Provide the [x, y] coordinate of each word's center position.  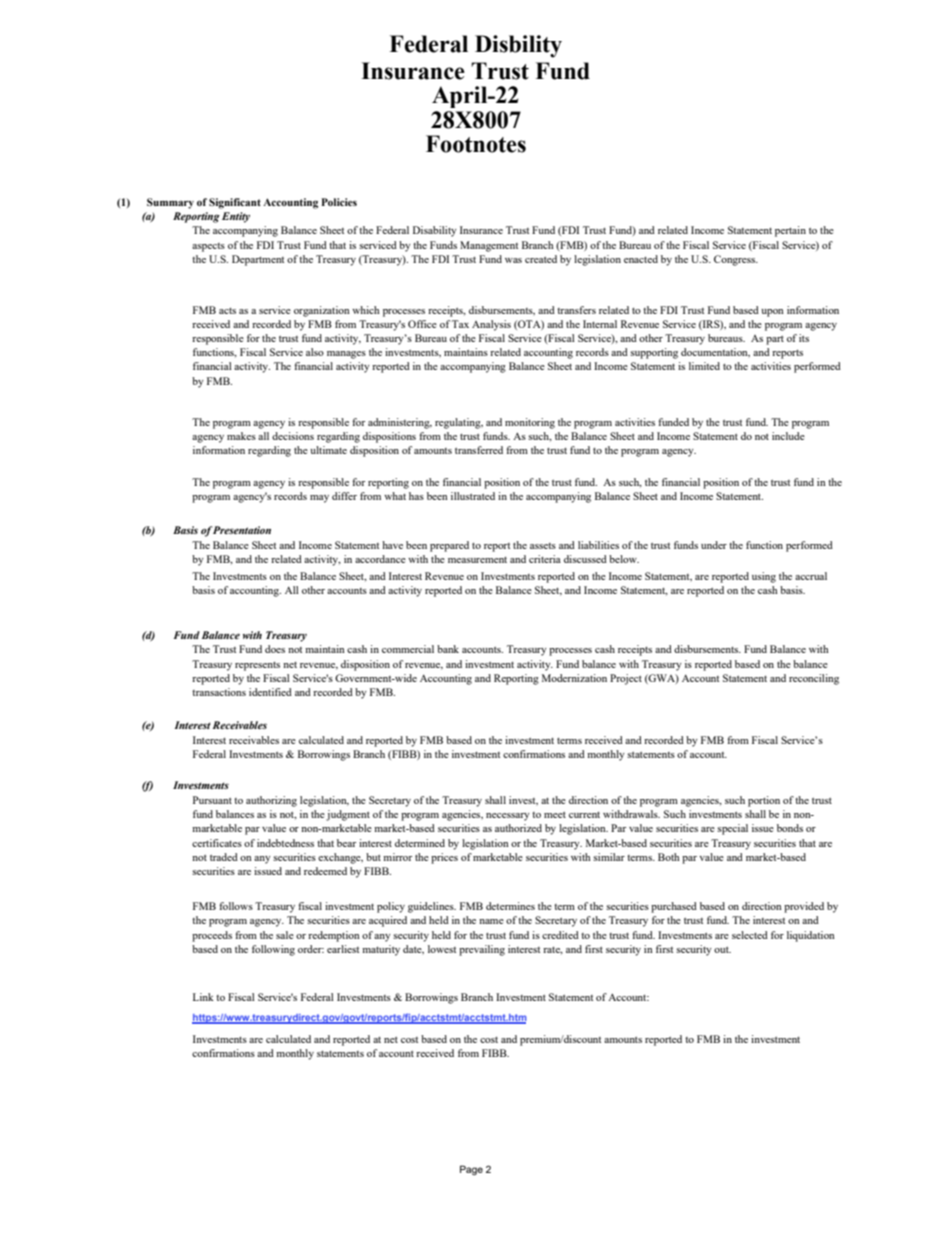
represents [257, 666]
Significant [235, 203]
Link [203, 997]
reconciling [814, 679]
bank [448, 649]
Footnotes [476, 144]
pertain [790, 231]
